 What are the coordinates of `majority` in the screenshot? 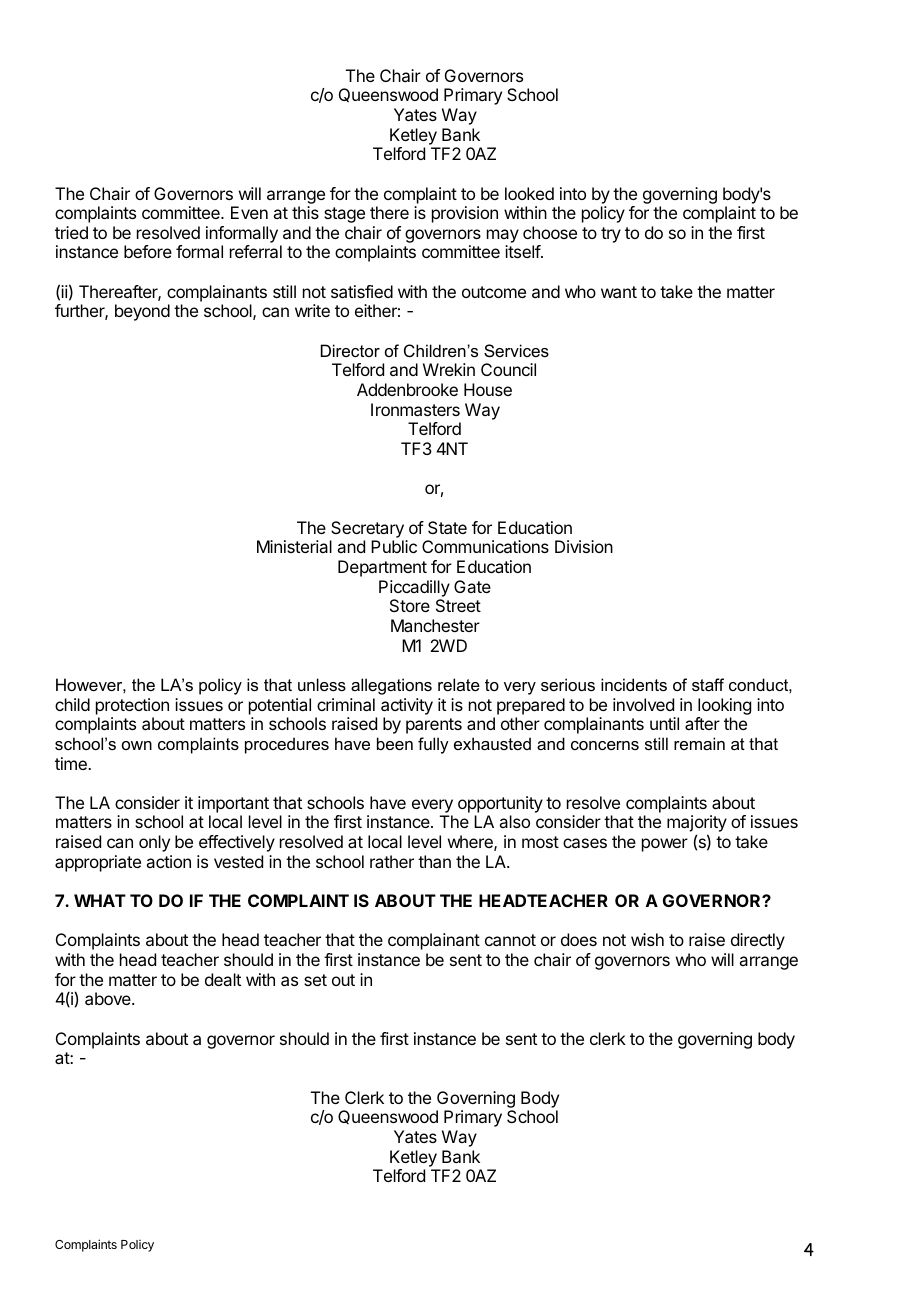 It's located at (697, 825).
